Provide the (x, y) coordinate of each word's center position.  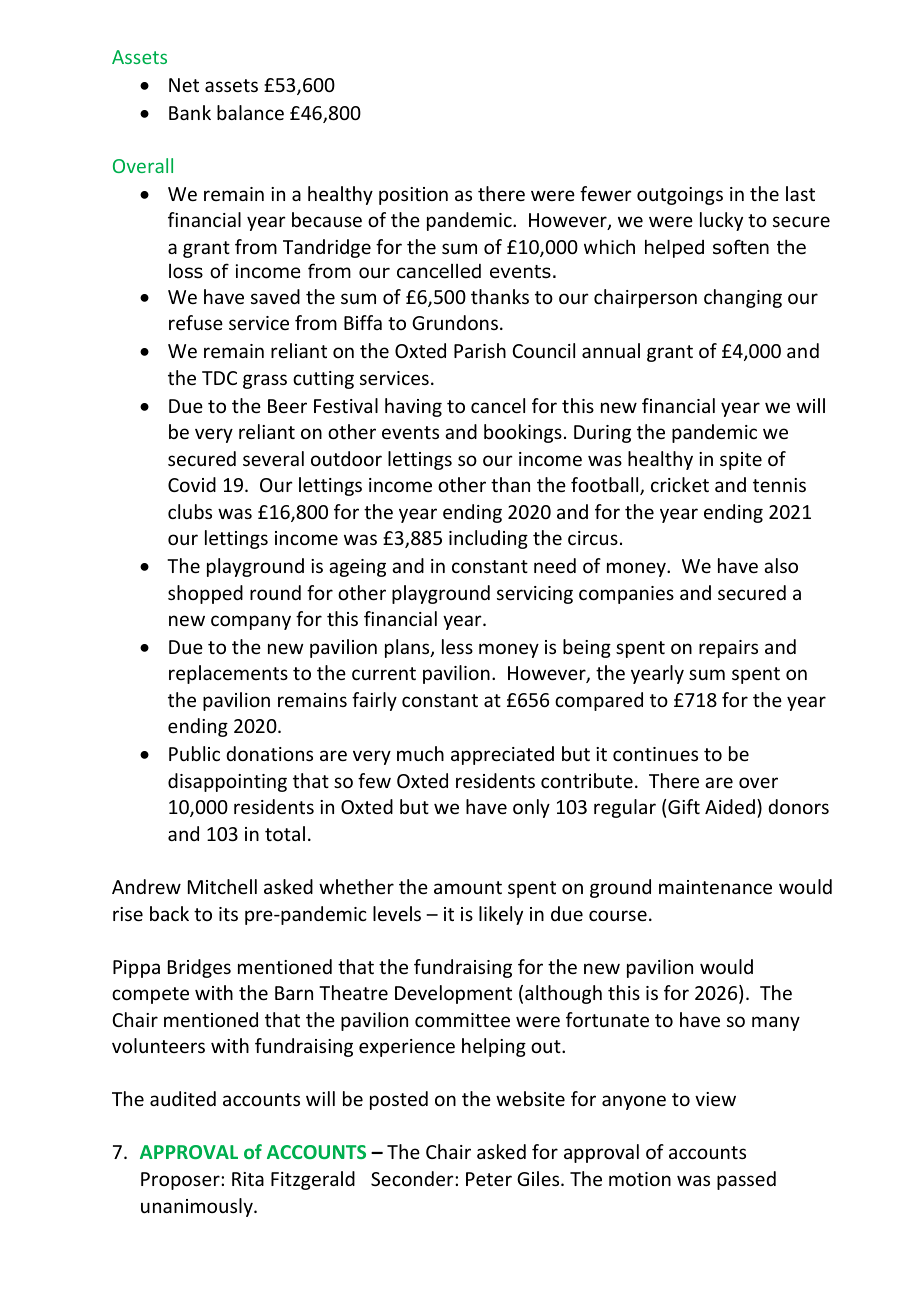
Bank (190, 112)
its (228, 914)
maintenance (715, 887)
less (457, 646)
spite (741, 461)
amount (468, 887)
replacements (228, 674)
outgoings (680, 196)
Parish (480, 350)
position (413, 196)
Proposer (181, 1181)
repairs (728, 649)
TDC (219, 378)
